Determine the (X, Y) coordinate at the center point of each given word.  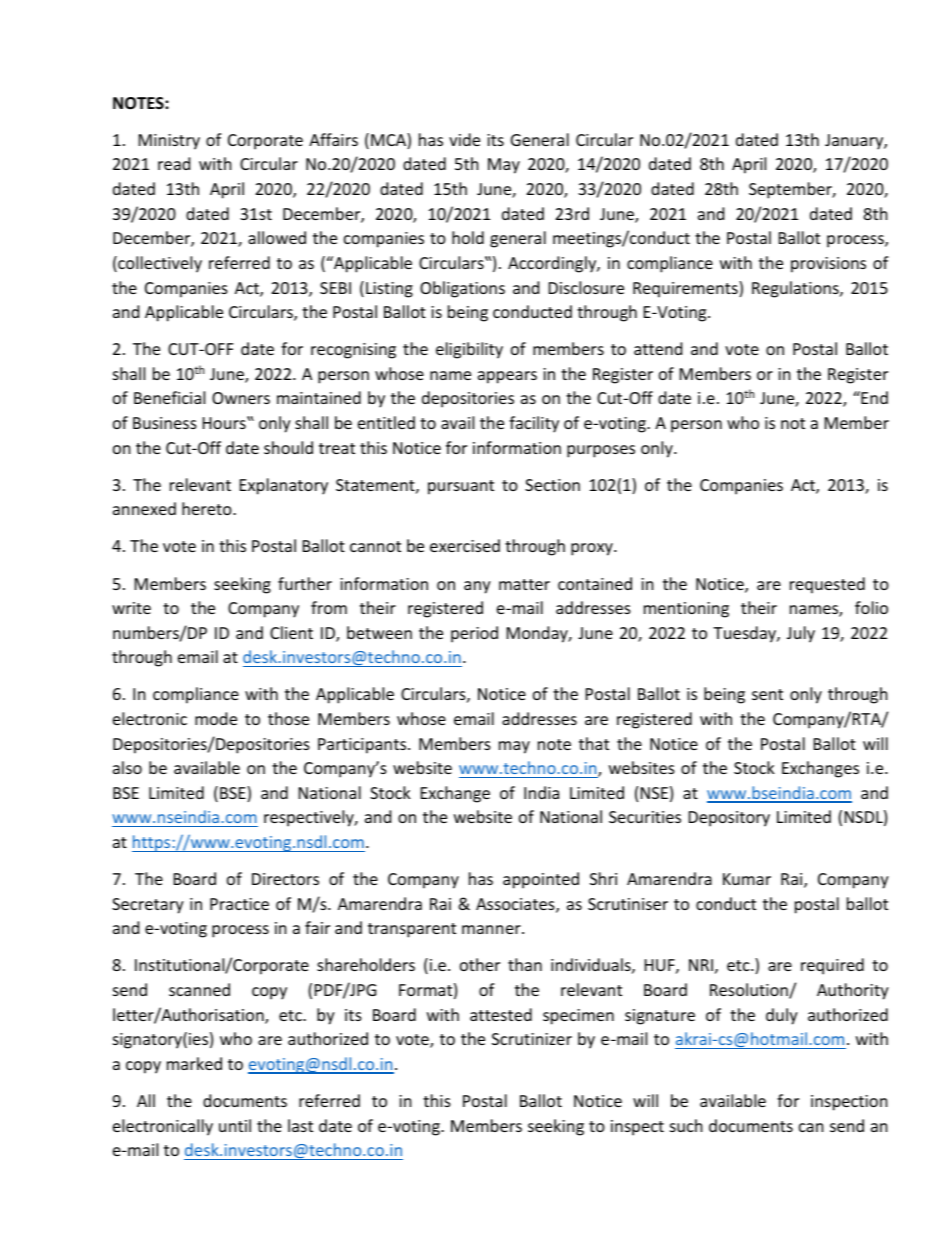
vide (464, 139)
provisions (828, 265)
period (474, 634)
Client (291, 632)
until (235, 1125)
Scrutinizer (532, 1039)
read (174, 163)
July (801, 634)
